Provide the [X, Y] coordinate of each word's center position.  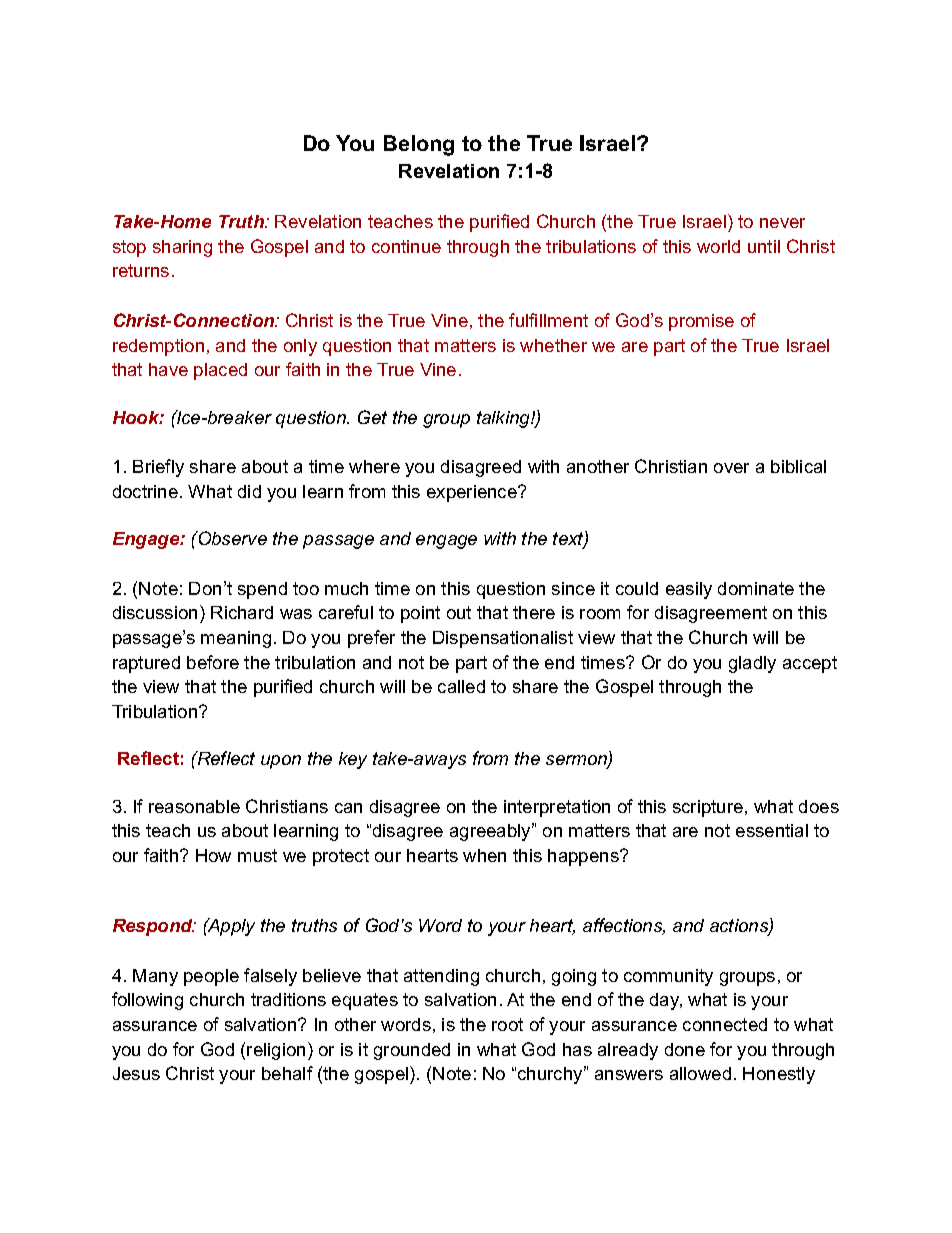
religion [276, 1051]
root [507, 1024]
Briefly [158, 468]
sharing [182, 248]
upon [281, 762]
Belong [419, 145]
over [731, 468]
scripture [708, 808]
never [782, 223]
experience [473, 493]
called [461, 686]
